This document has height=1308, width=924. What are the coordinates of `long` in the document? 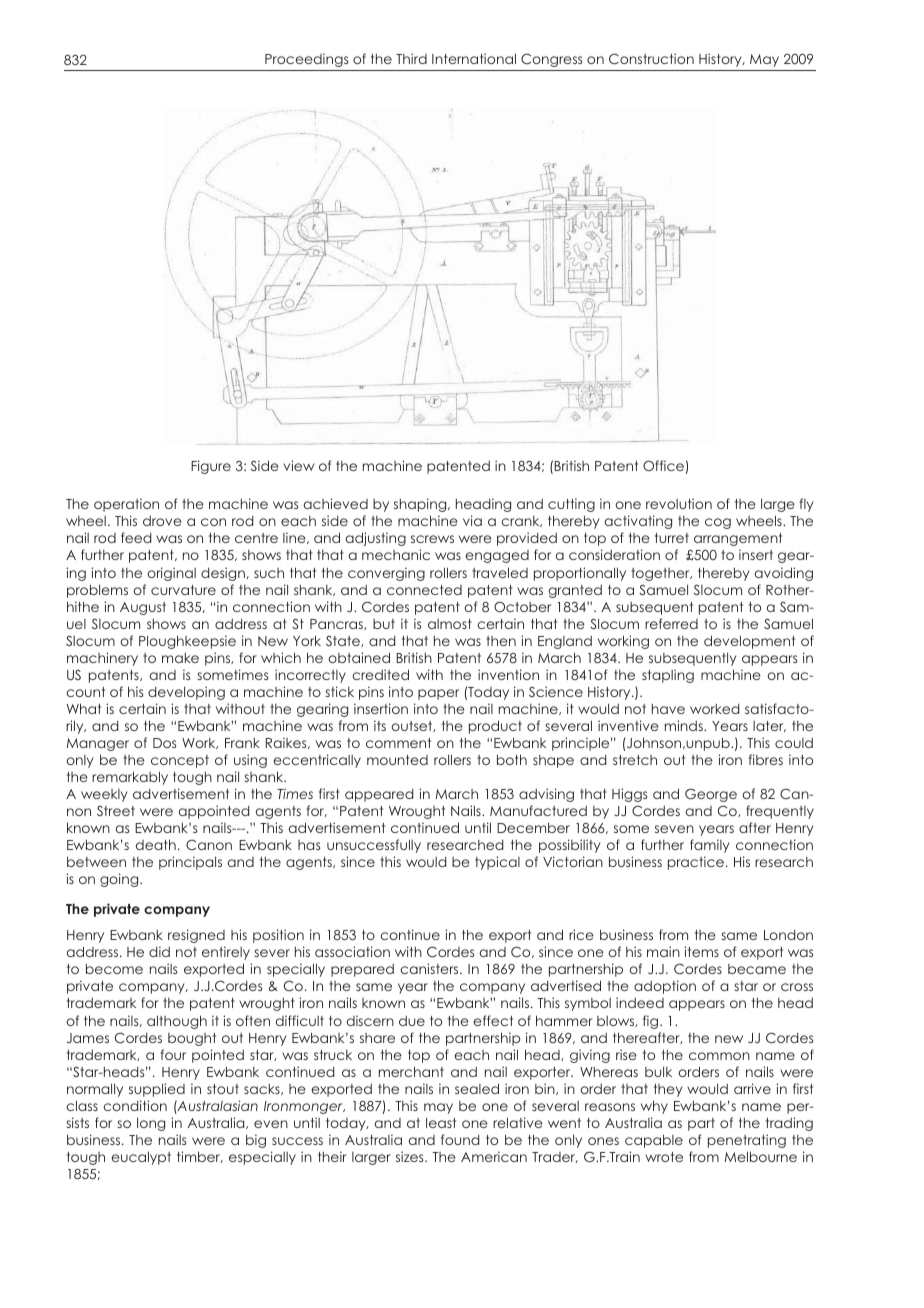 It's located at (151, 1124).
